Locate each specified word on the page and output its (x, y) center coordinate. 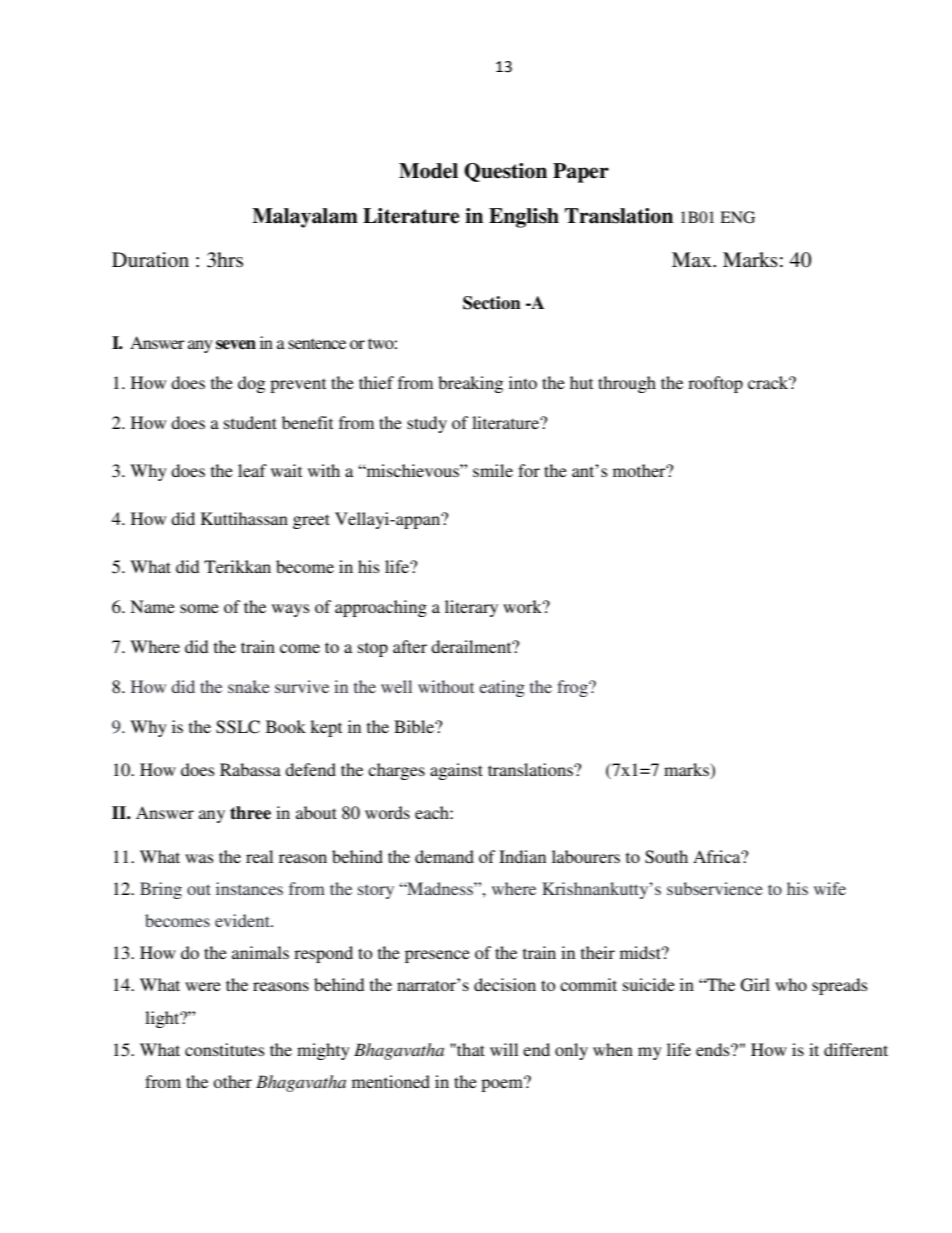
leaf (252, 470)
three (250, 813)
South (666, 857)
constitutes (225, 1049)
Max (693, 259)
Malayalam (305, 218)
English (524, 218)
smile (493, 470)
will (504, 1049)
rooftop (715, 384)
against (456, 771)
